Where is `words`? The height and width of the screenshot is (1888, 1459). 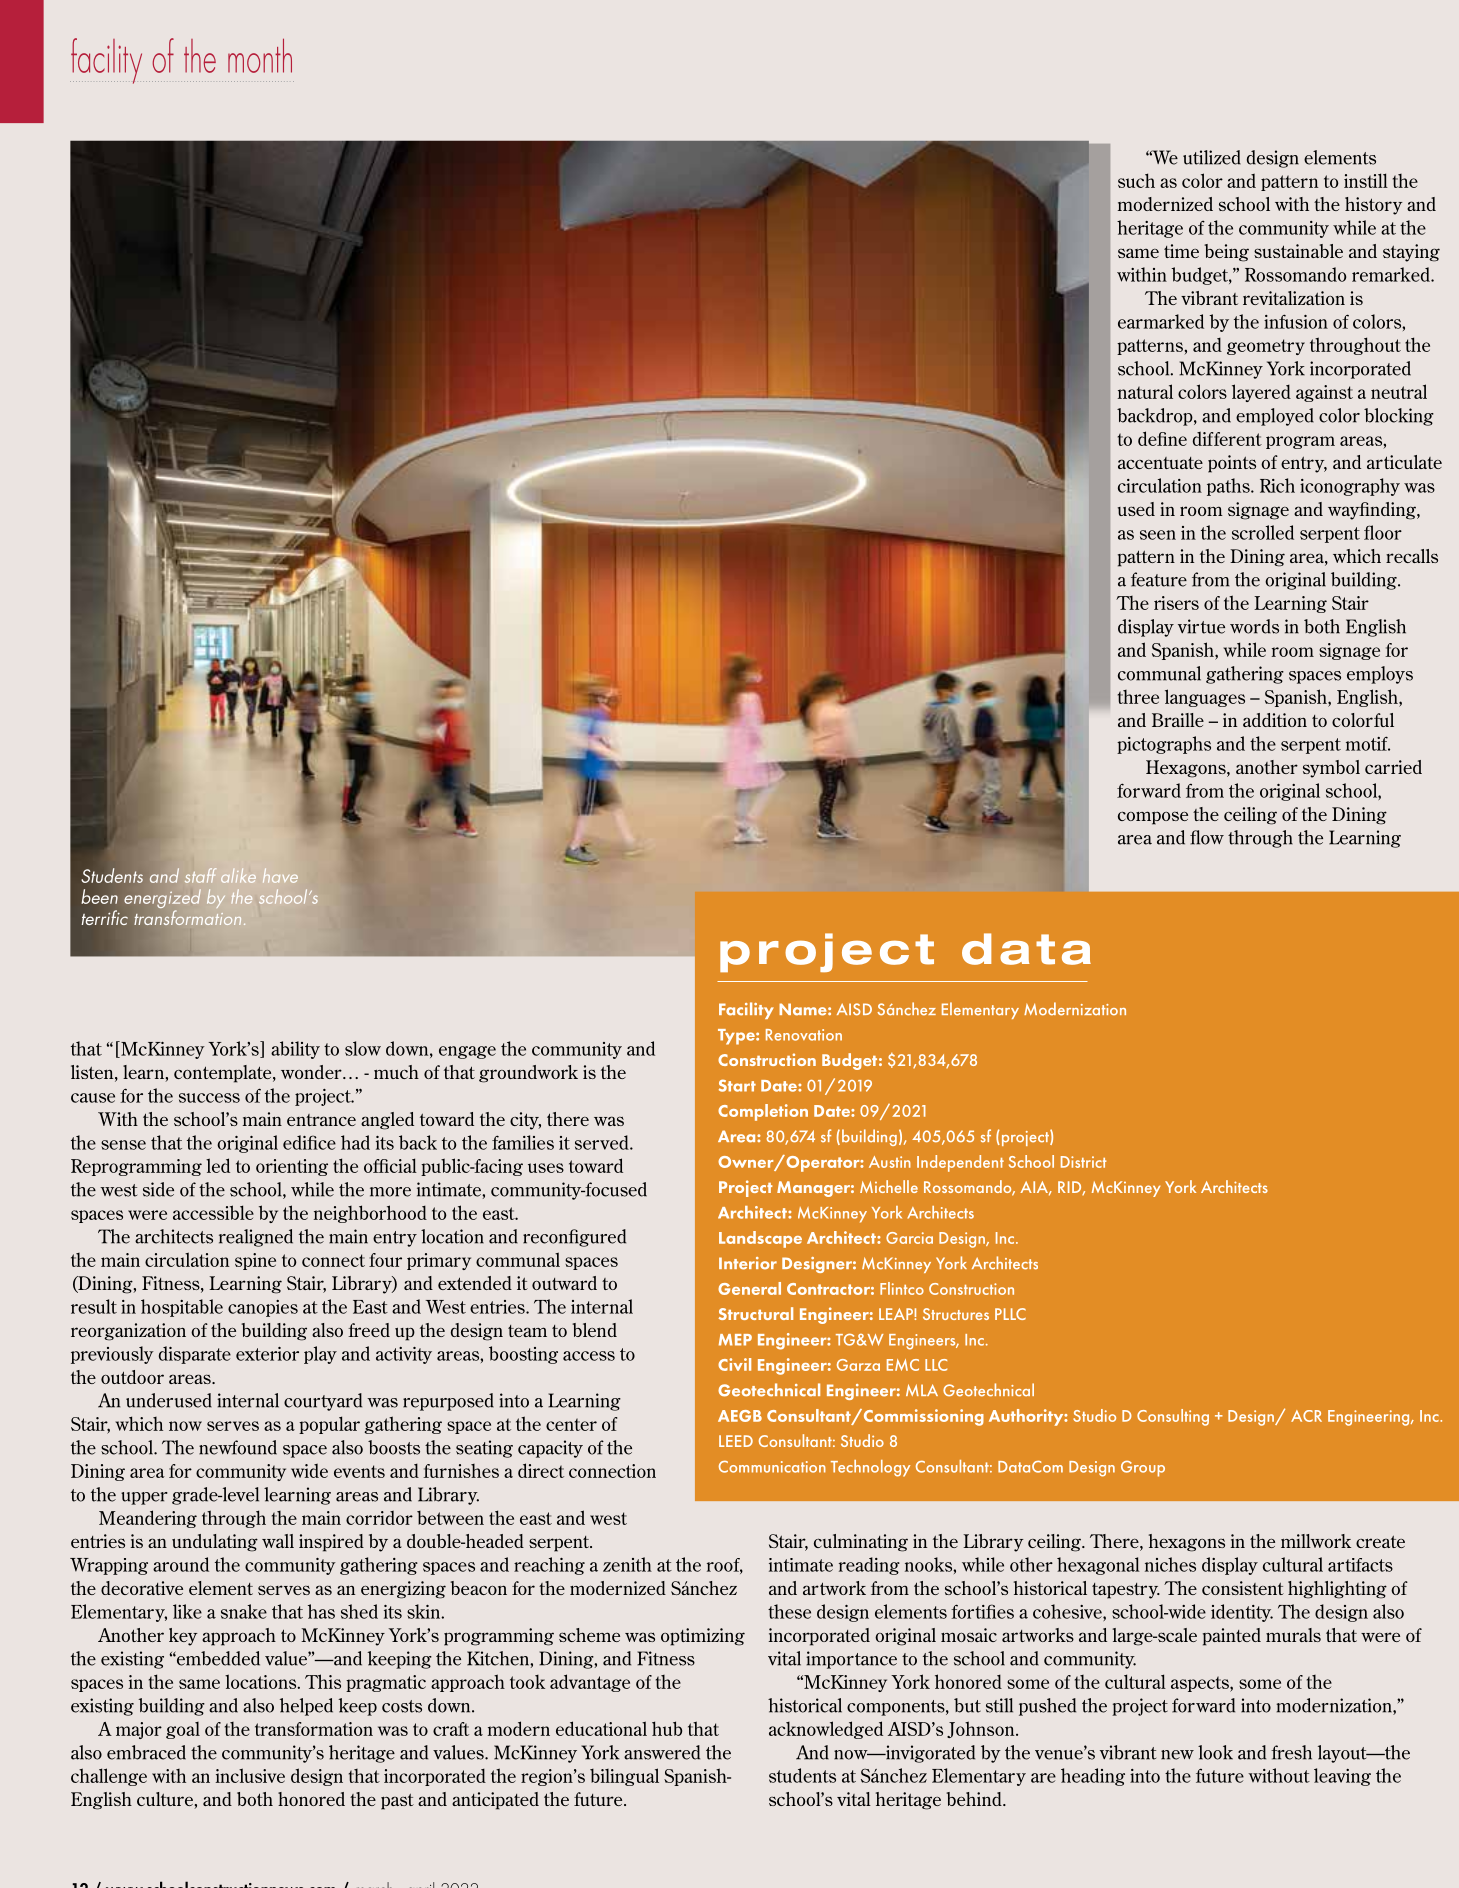 words is located at coordinates (1254, 626).
